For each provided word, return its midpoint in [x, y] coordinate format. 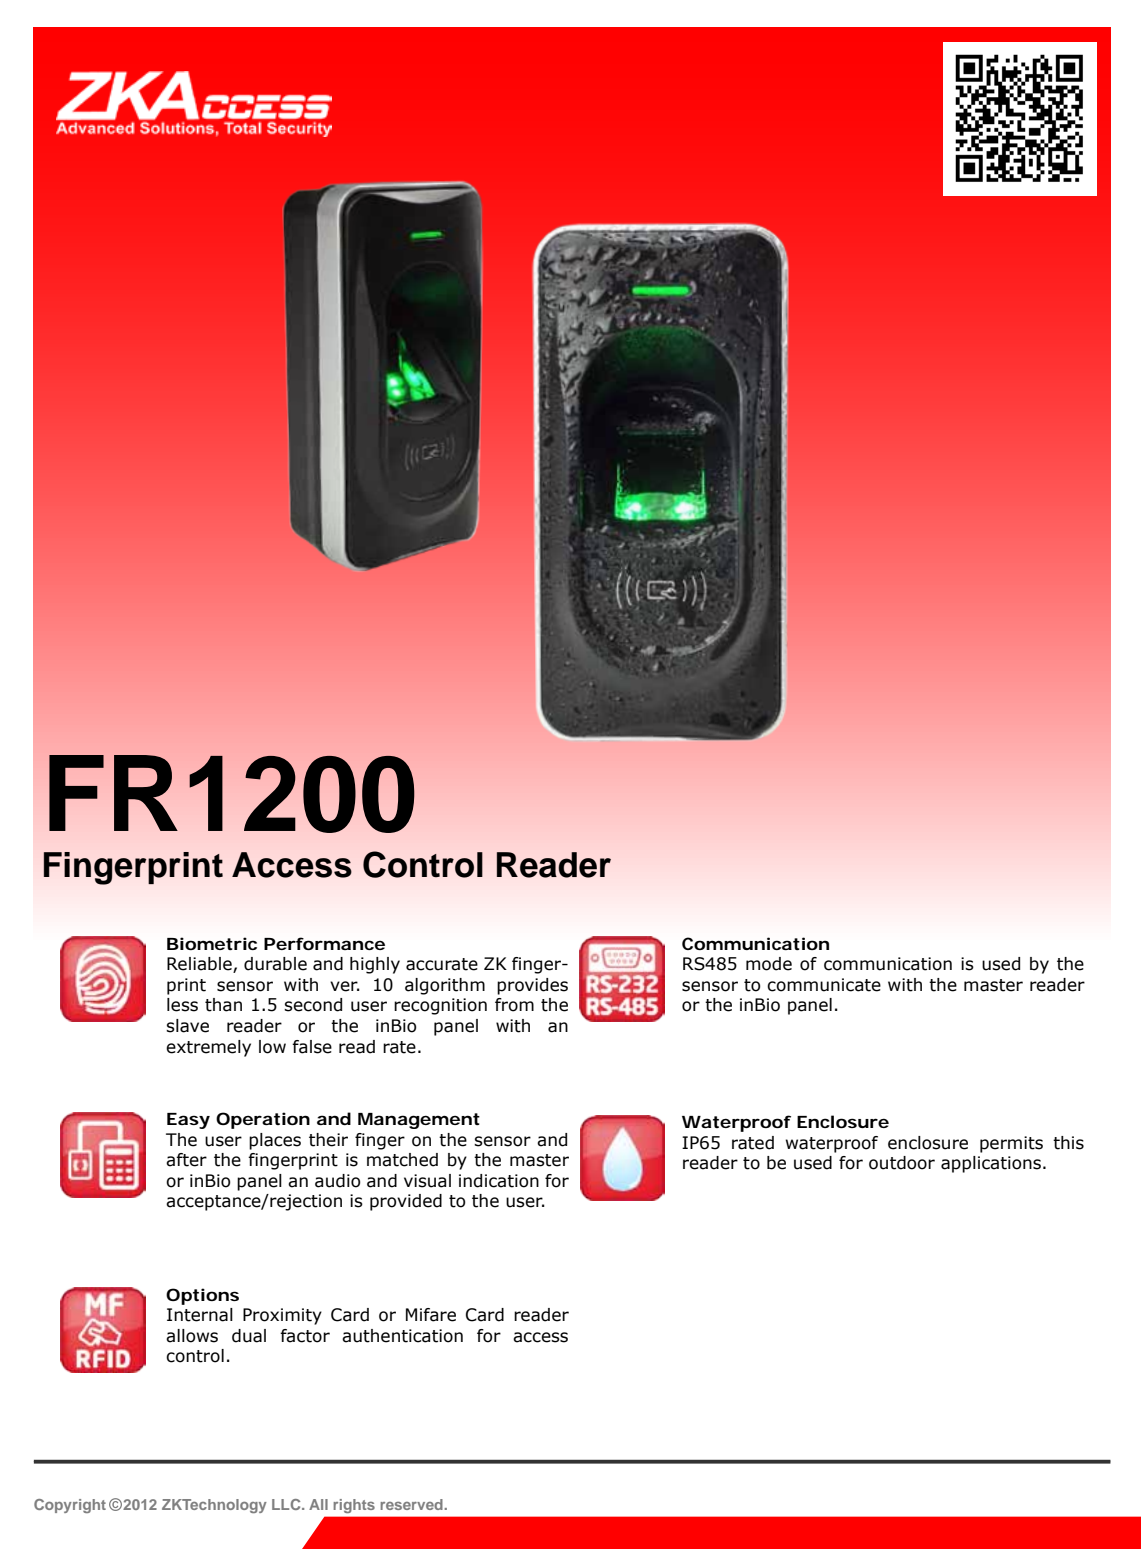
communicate [824, 985]
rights [354, 1506]
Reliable [200, 965]
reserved [412, 1504]
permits [1011, 1144]
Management [419, 1121]
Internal [200, 1315]
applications [991, 1164]
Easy [188, 1121]
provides [532, 986]
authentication [402, 1336]
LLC [287, 1504]
